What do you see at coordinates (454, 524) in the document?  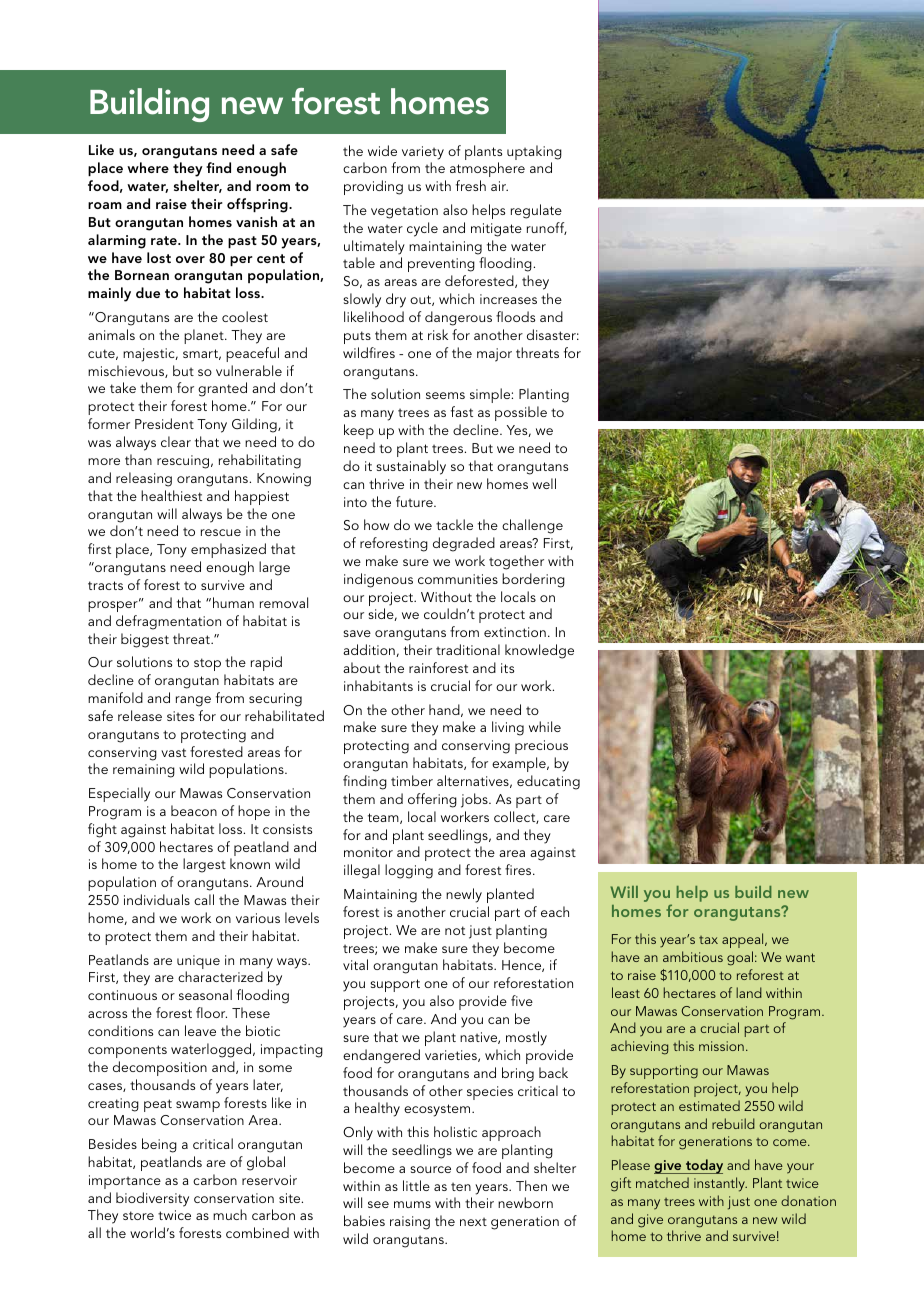 I see `tackle` at bounding box center [454, 524].
